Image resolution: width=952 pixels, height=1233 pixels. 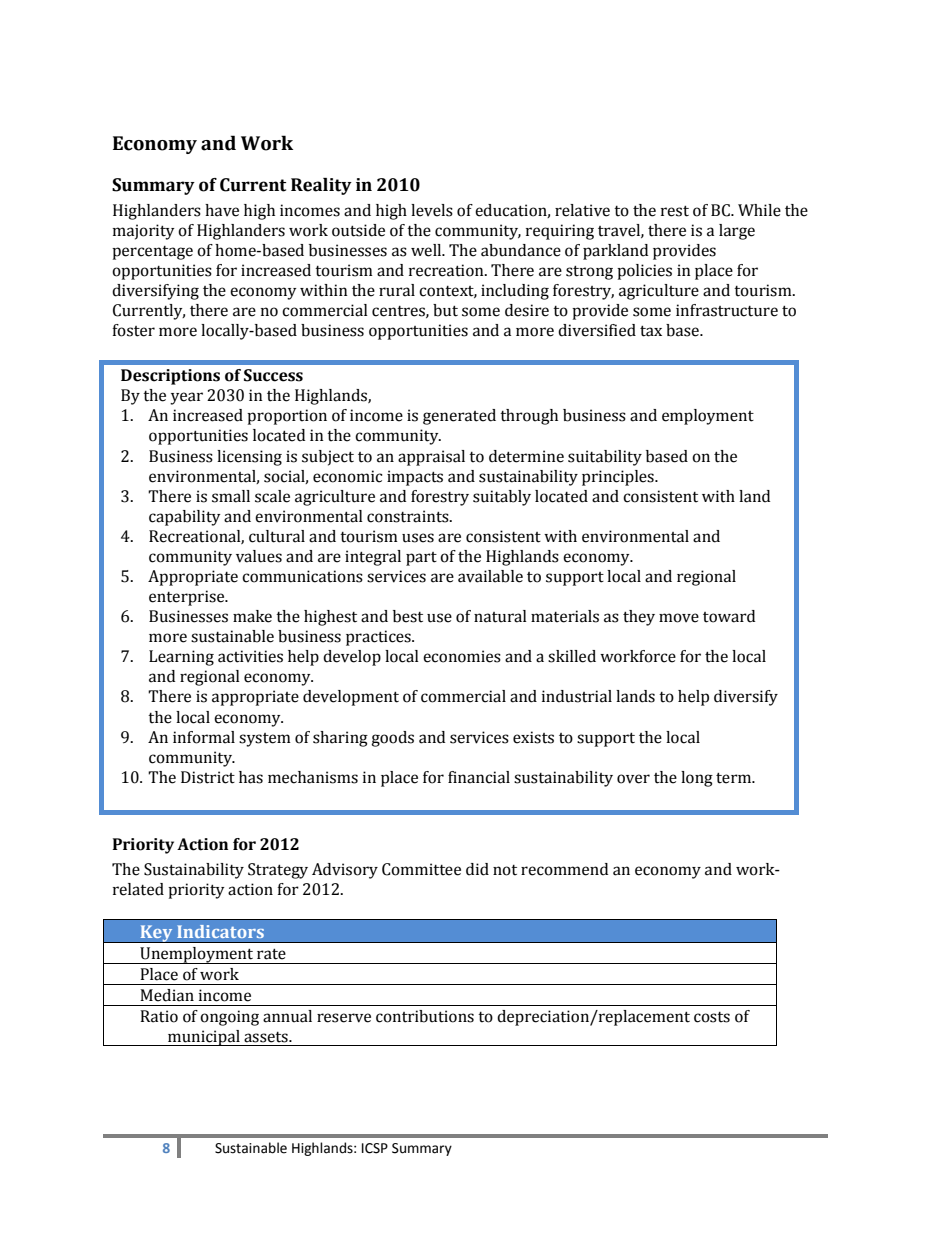 I want to click on large, so click(x=737, y=232).
